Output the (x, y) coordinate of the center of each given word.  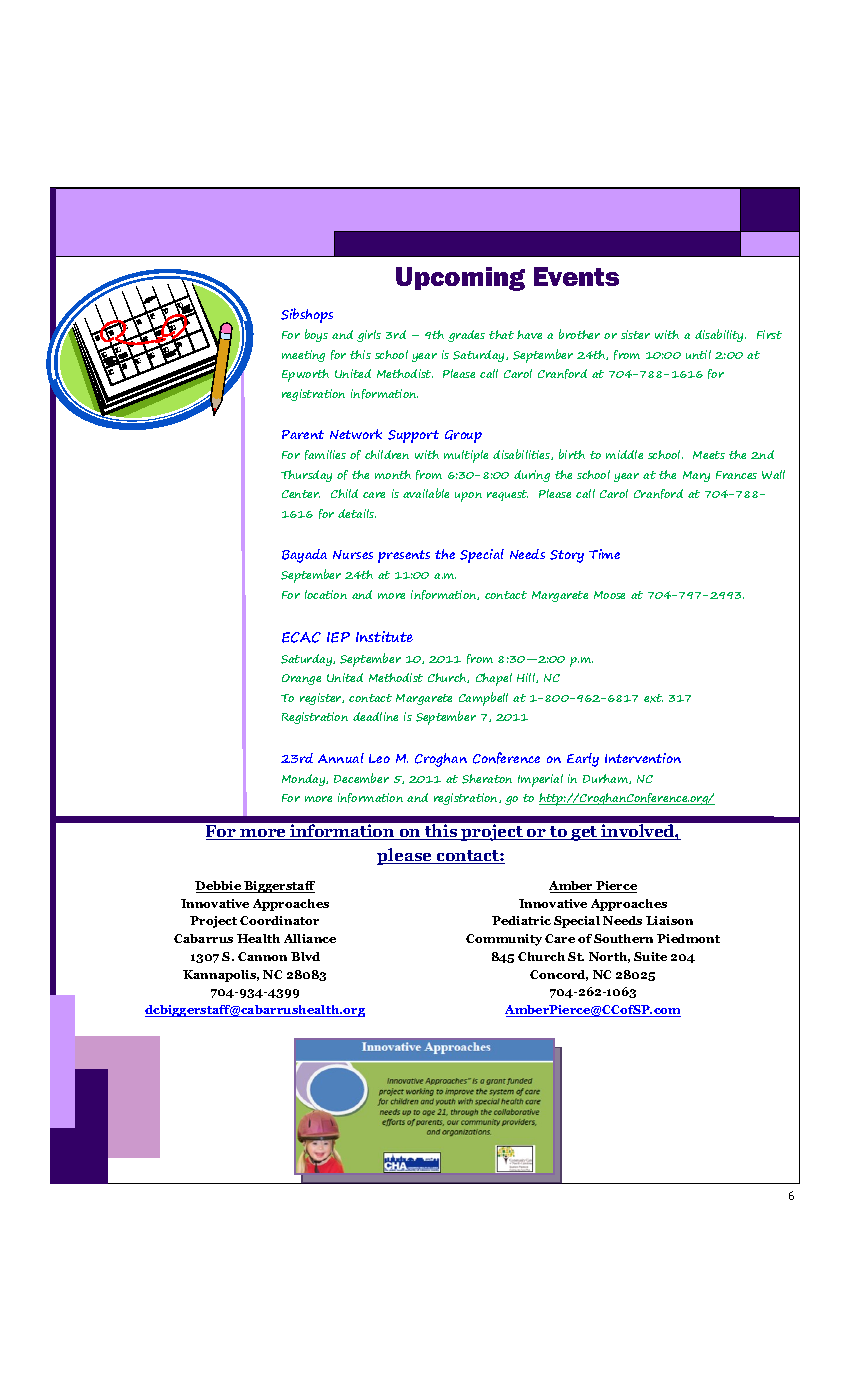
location (326, 594)
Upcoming (460, 279)
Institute (384, 636)
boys (316, 335)
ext (653, 698)
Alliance (310, 938)
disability (720, 335)
